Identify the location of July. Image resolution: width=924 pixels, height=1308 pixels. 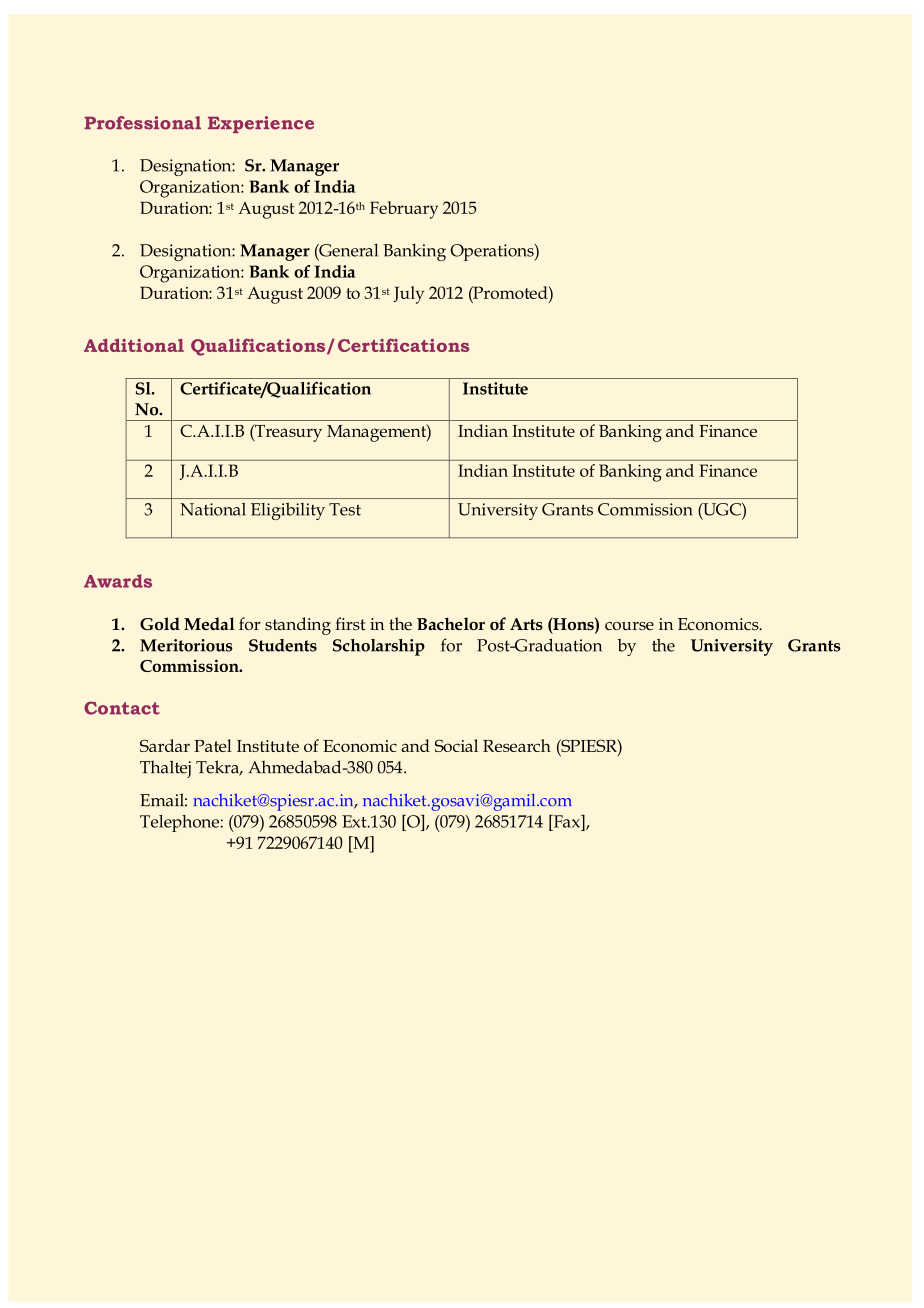
(409, 295).
